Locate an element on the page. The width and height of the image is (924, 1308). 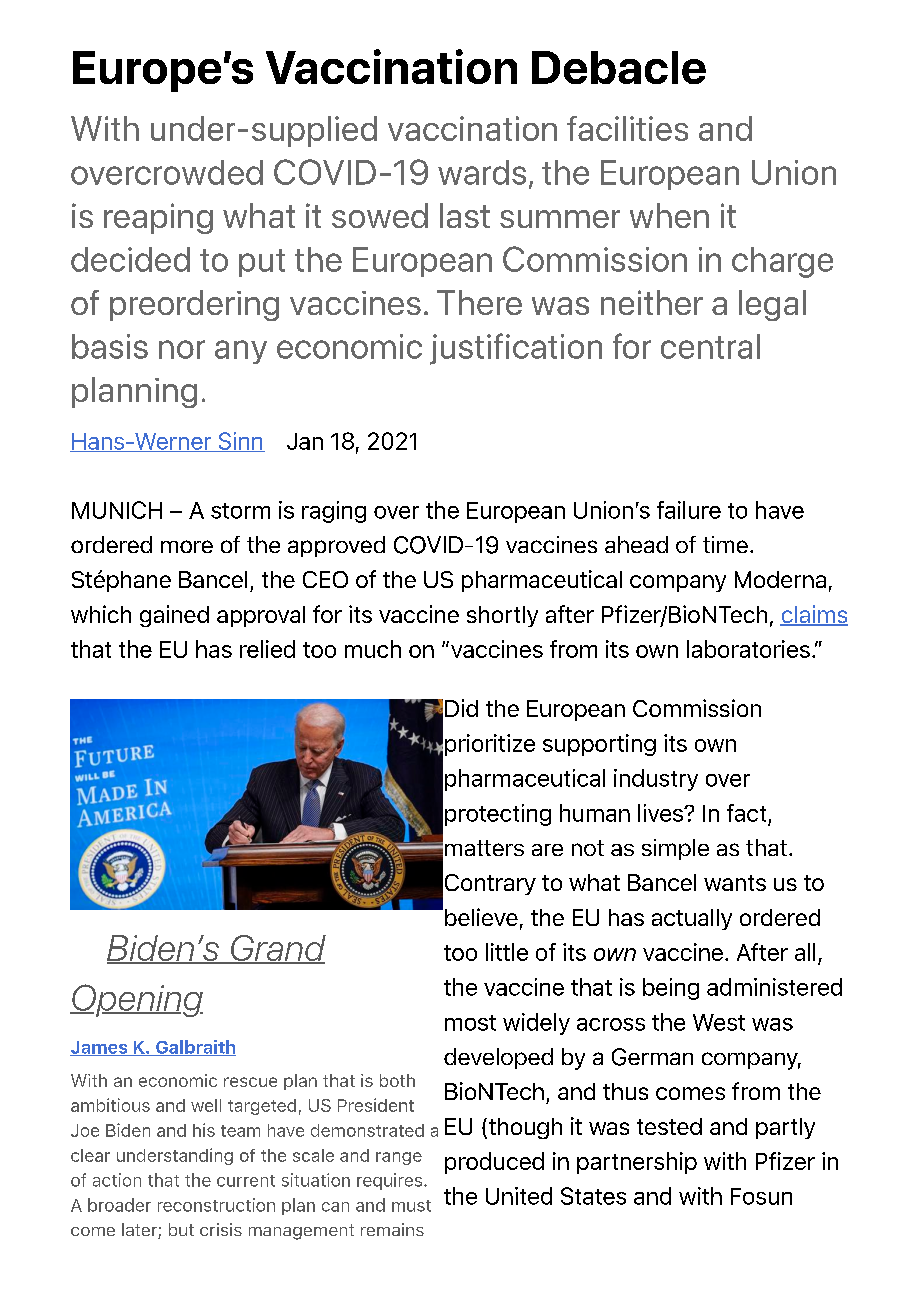
reaping is located at coordinates (158, 218).
